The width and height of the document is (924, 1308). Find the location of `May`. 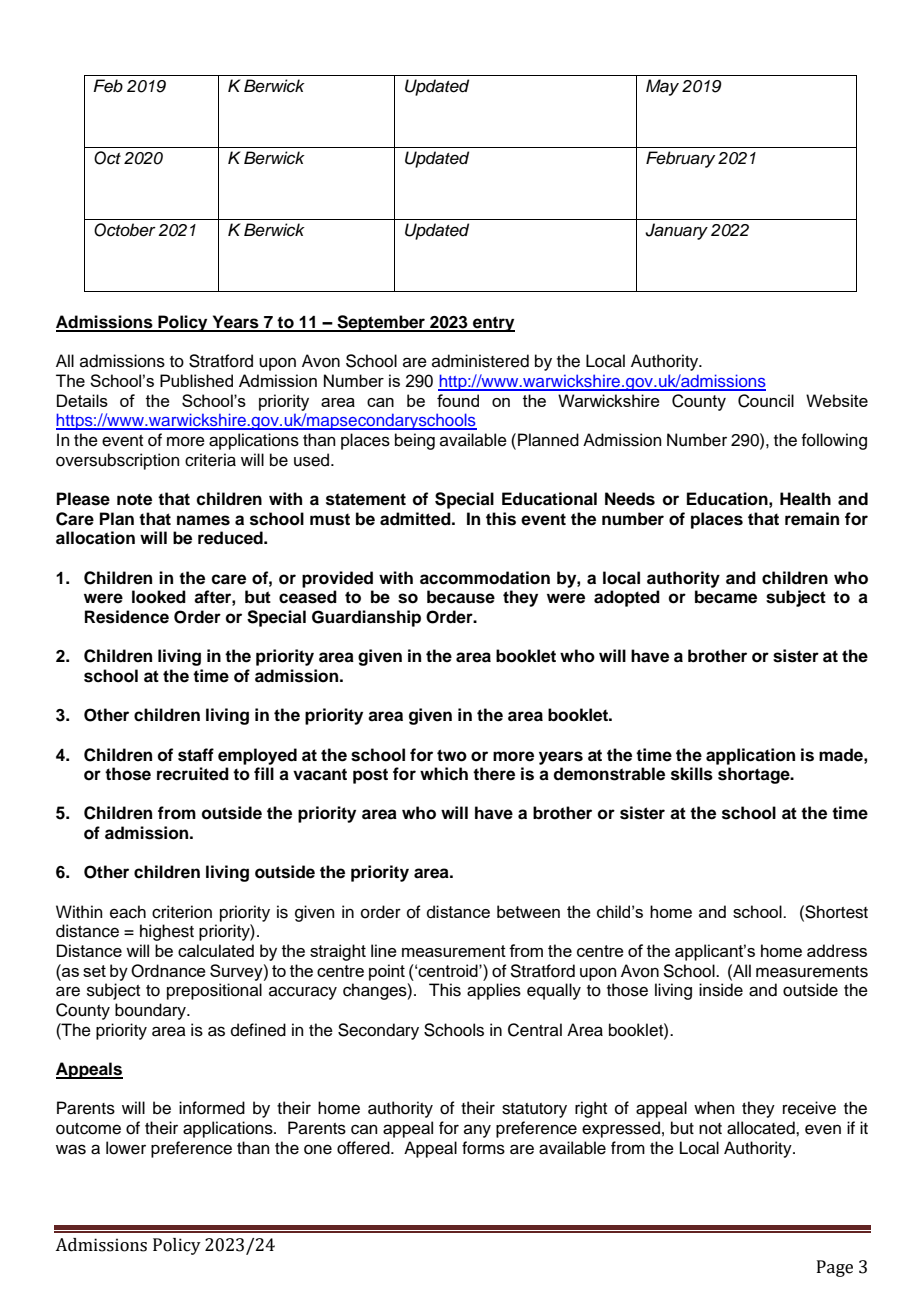

May is located at coordinates (662, 87).
